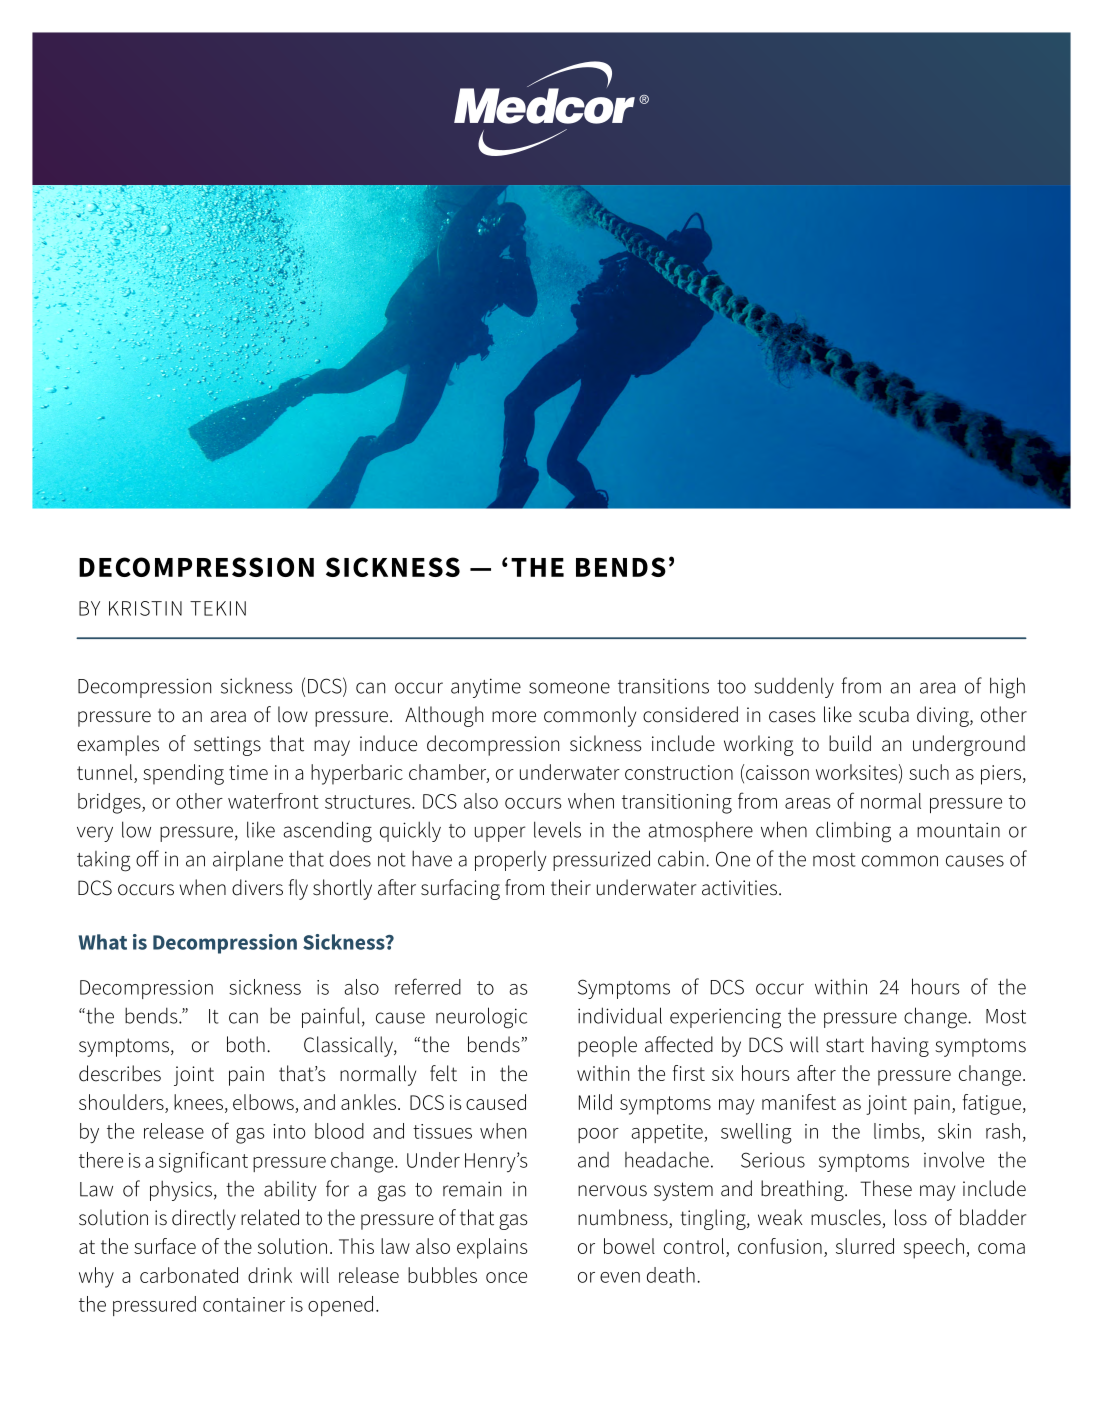 The width and height of the screenshot is (1103, 1427). What do you see at coordinates (200, 1102) in the screenshot?
I see `knees` at bounding box center [200, 1102].
